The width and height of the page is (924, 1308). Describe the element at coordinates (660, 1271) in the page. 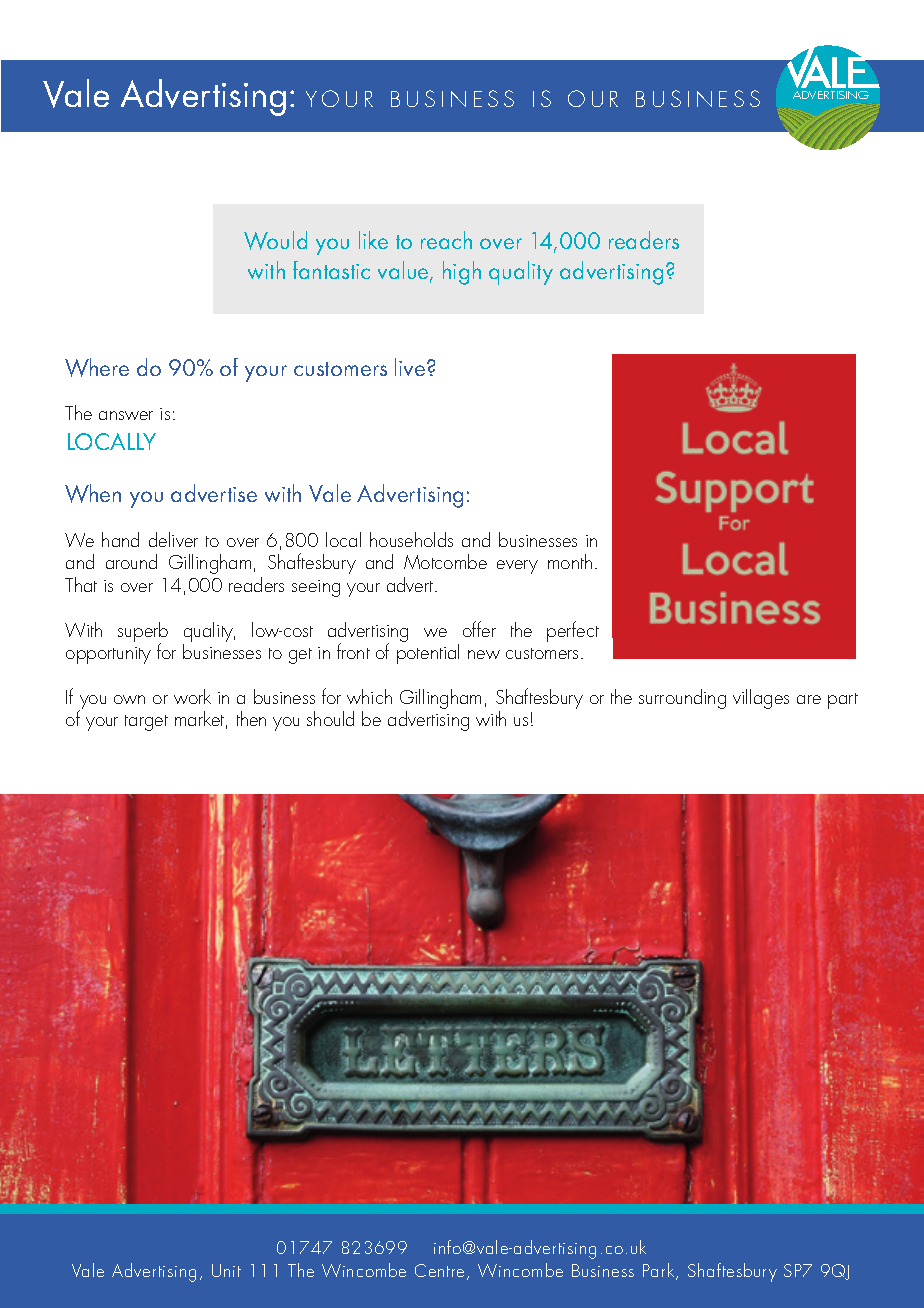

I see `Park` at that location.
